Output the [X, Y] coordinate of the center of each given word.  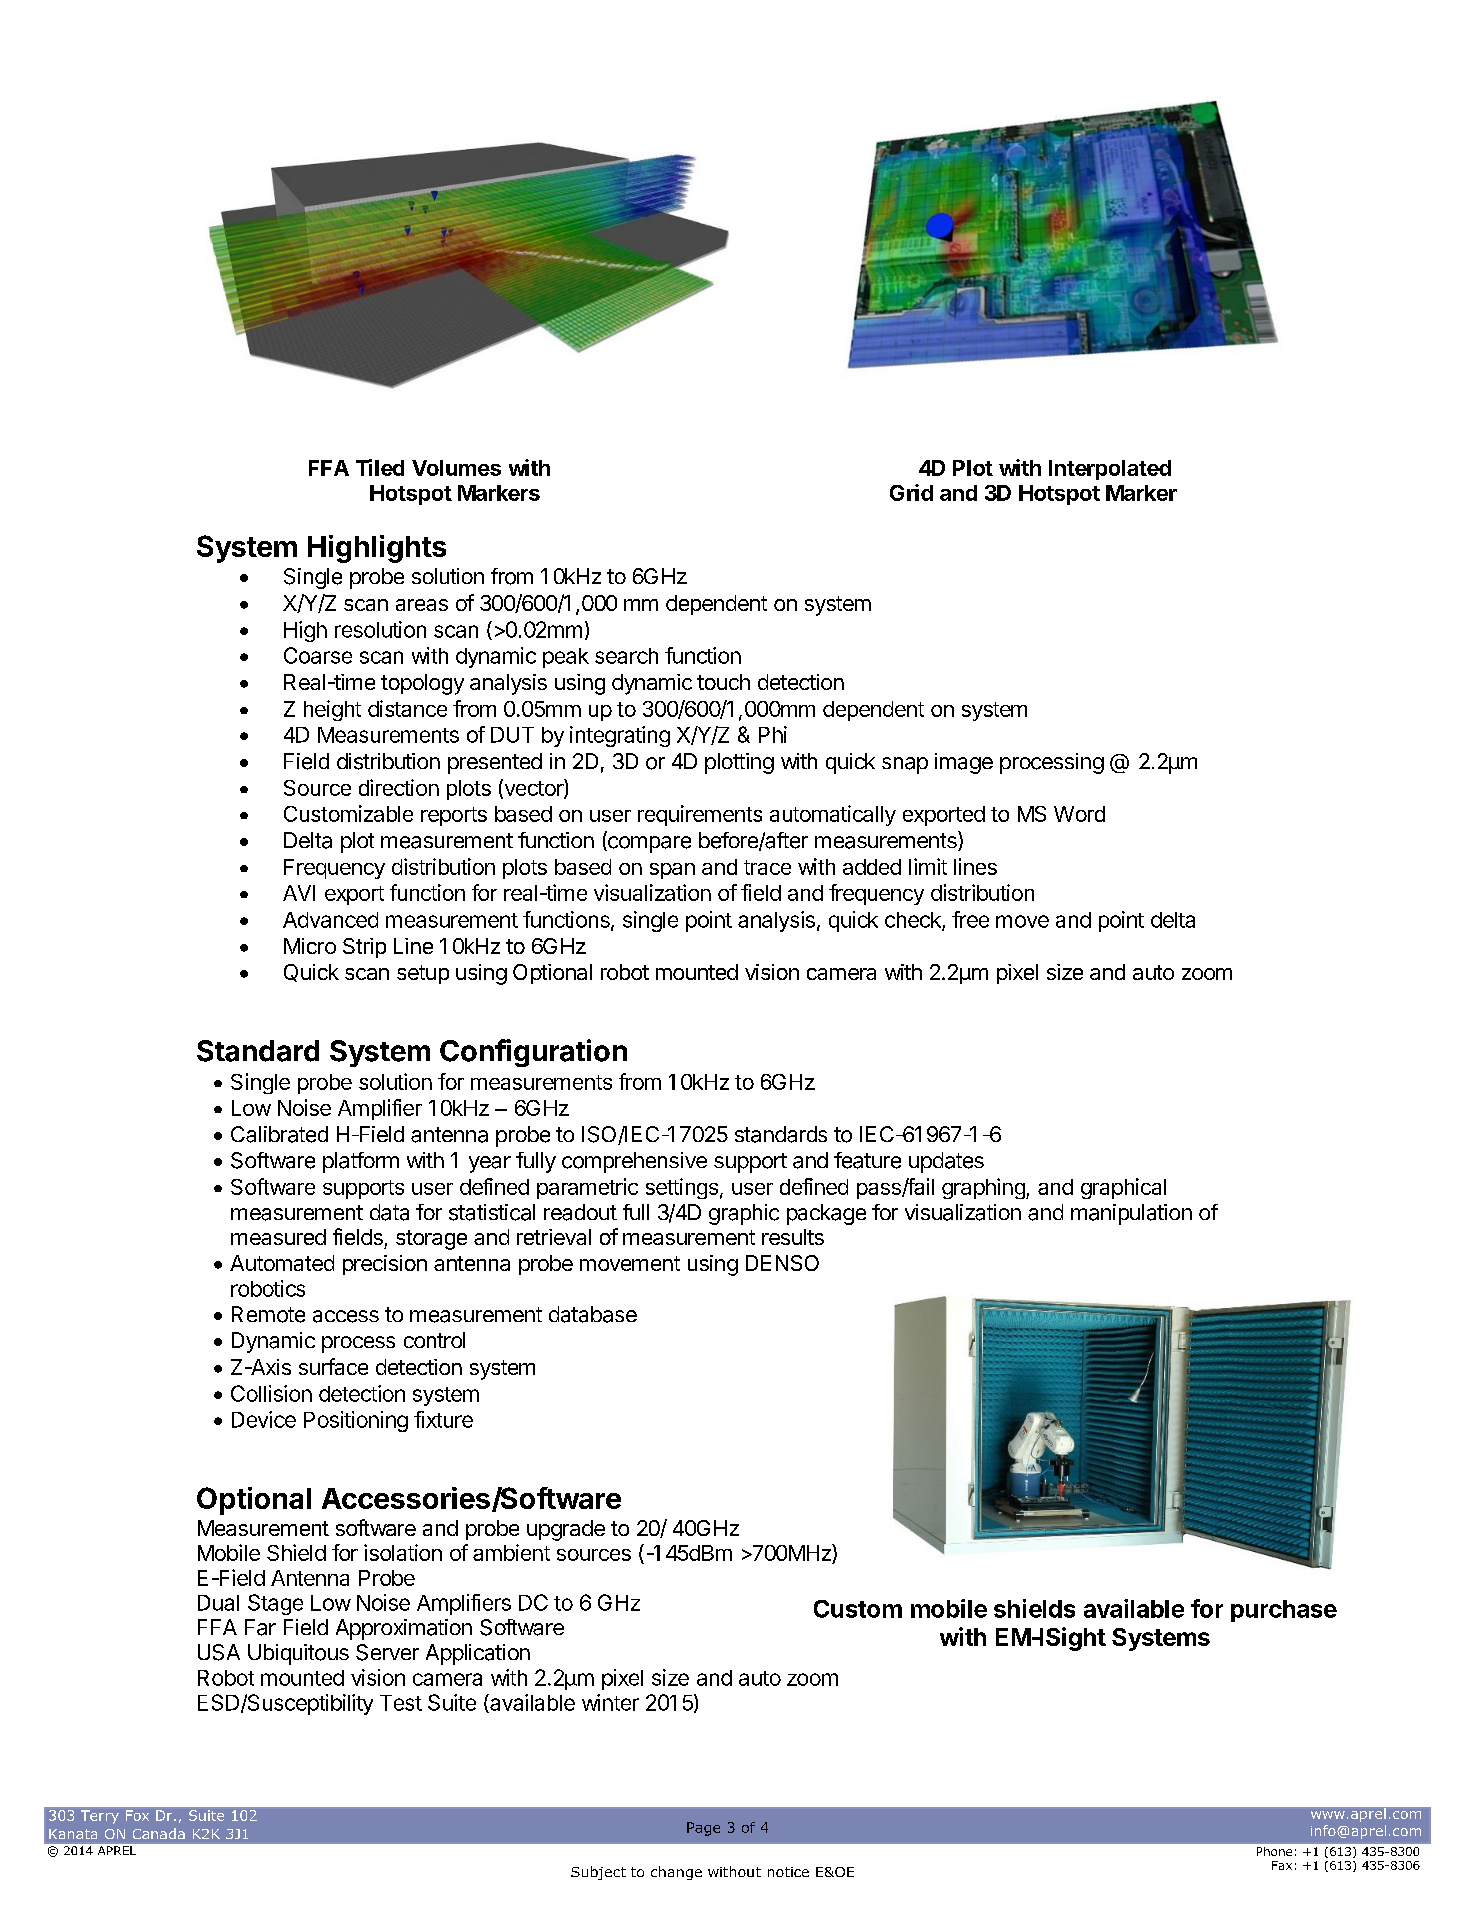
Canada [159, 1833]
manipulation [1131, 1214]
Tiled [380, 467]
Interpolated [1110, 470]
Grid [911, 492]
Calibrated [279, 1134]
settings [682, 1188]
